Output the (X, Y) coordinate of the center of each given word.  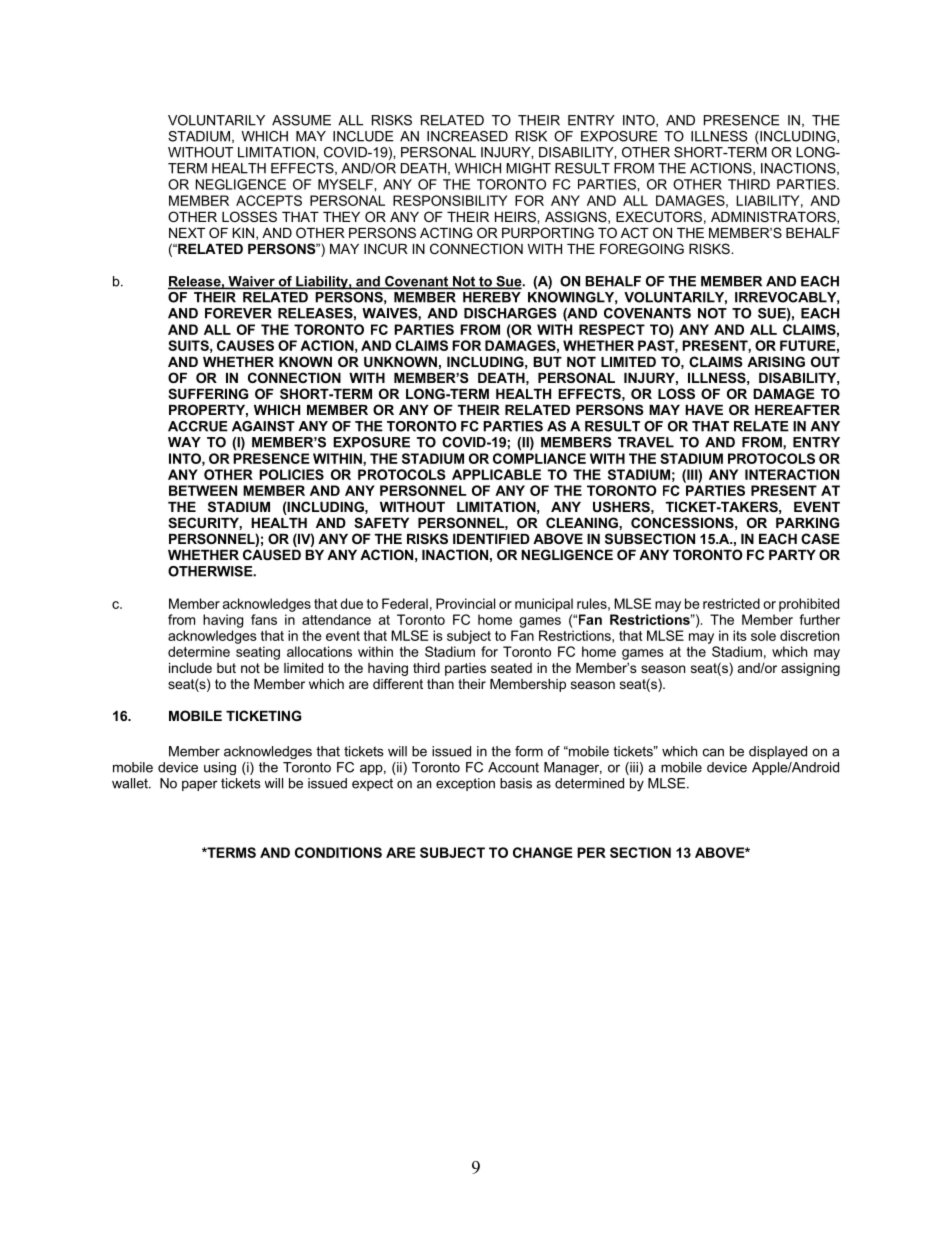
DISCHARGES (510, 313)
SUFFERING (208, 393)
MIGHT (528, 168)
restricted (731, 603)
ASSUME (301, 120)
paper (200, 785)
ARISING (776, 361)
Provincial (465, 603)
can (713, 752)
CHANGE (543, 852)
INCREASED (467, 136)
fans (264, 619)
